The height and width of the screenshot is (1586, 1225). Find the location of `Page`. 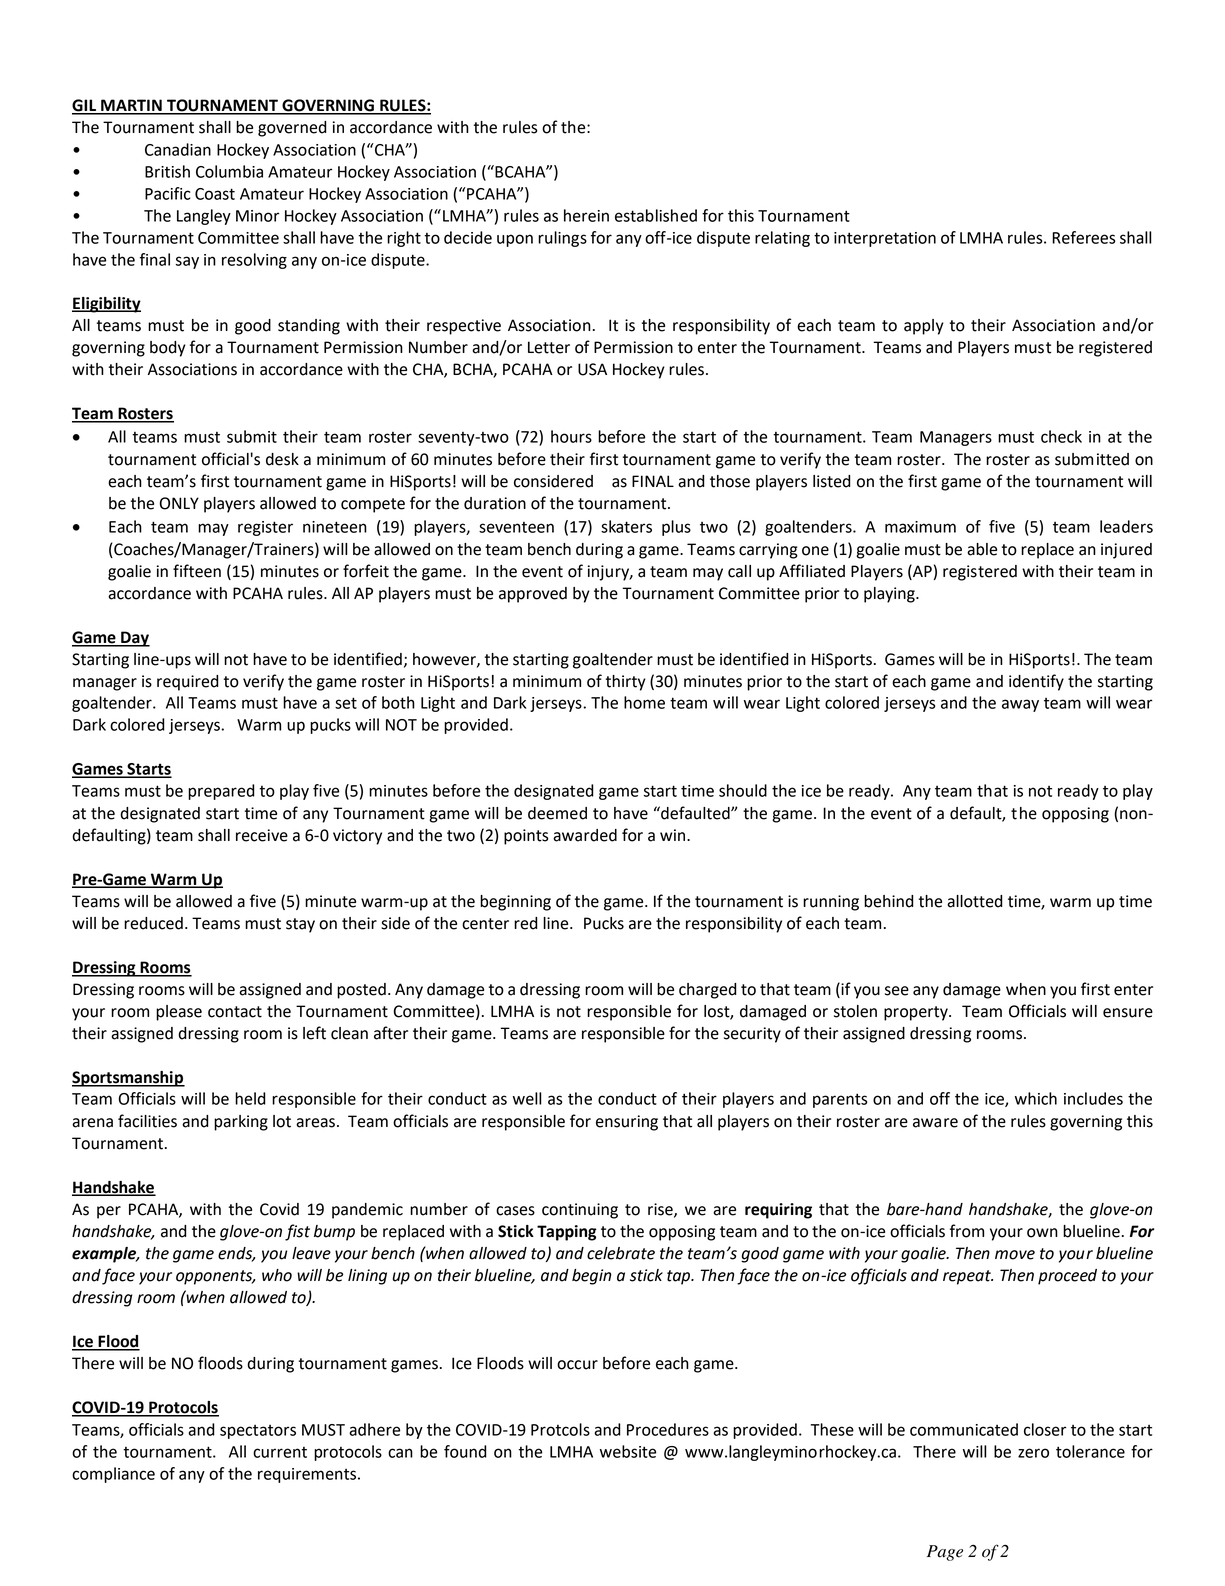

Page is located at coordinates (945, 1553).
